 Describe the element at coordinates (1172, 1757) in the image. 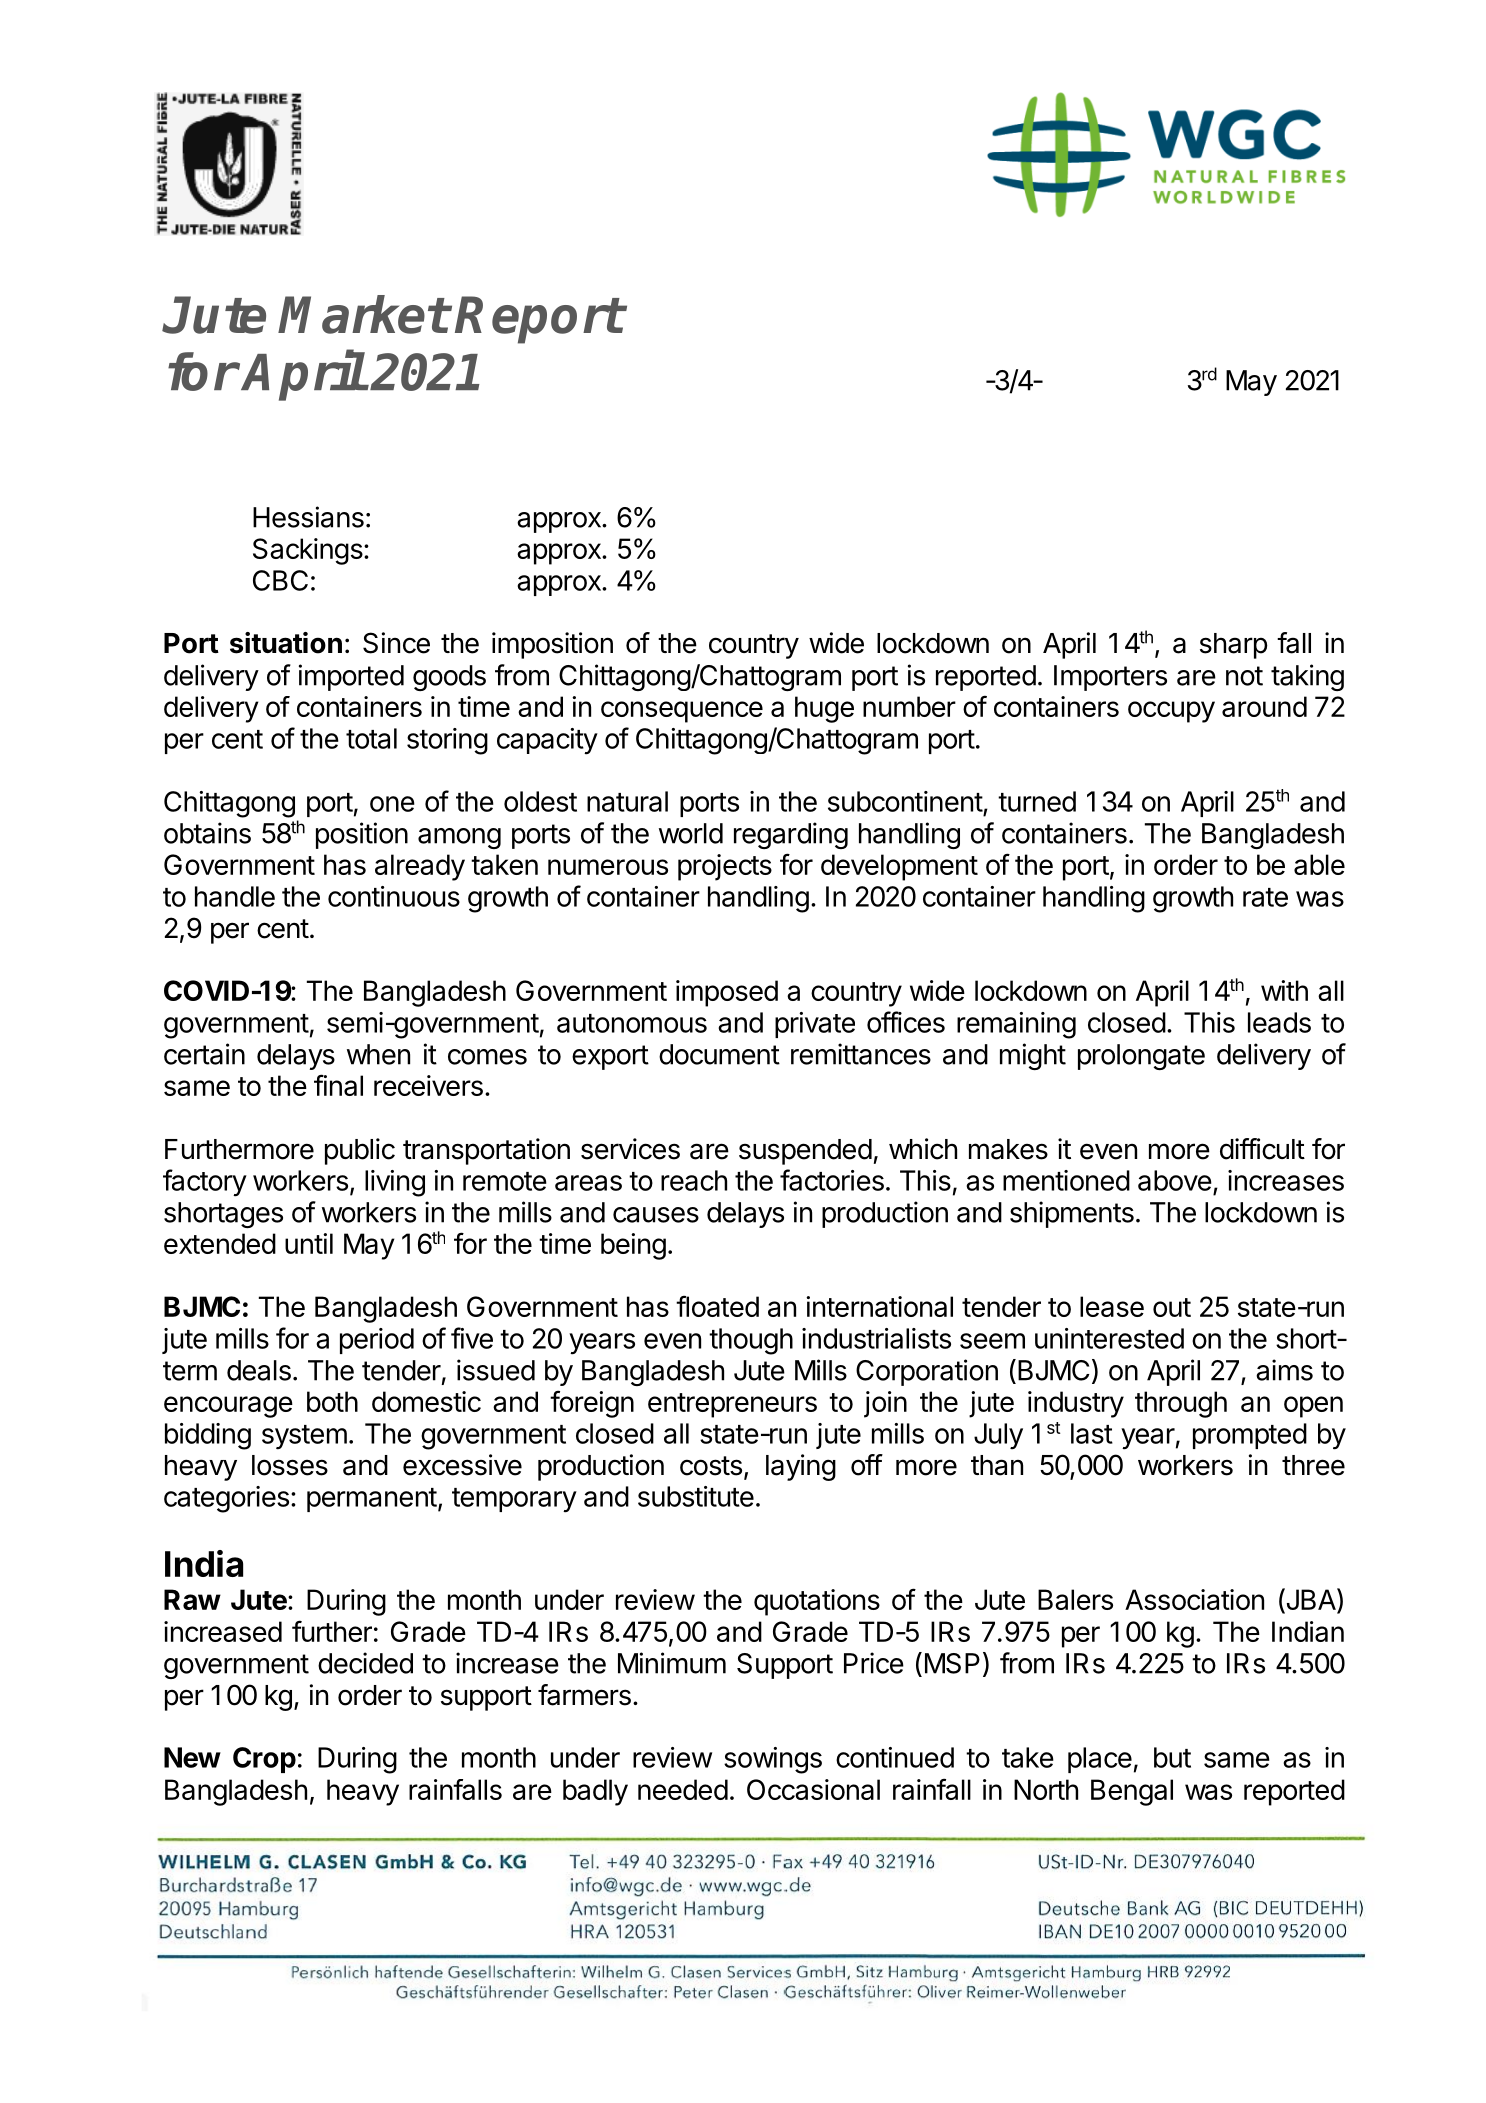

I see `but` at that location.
